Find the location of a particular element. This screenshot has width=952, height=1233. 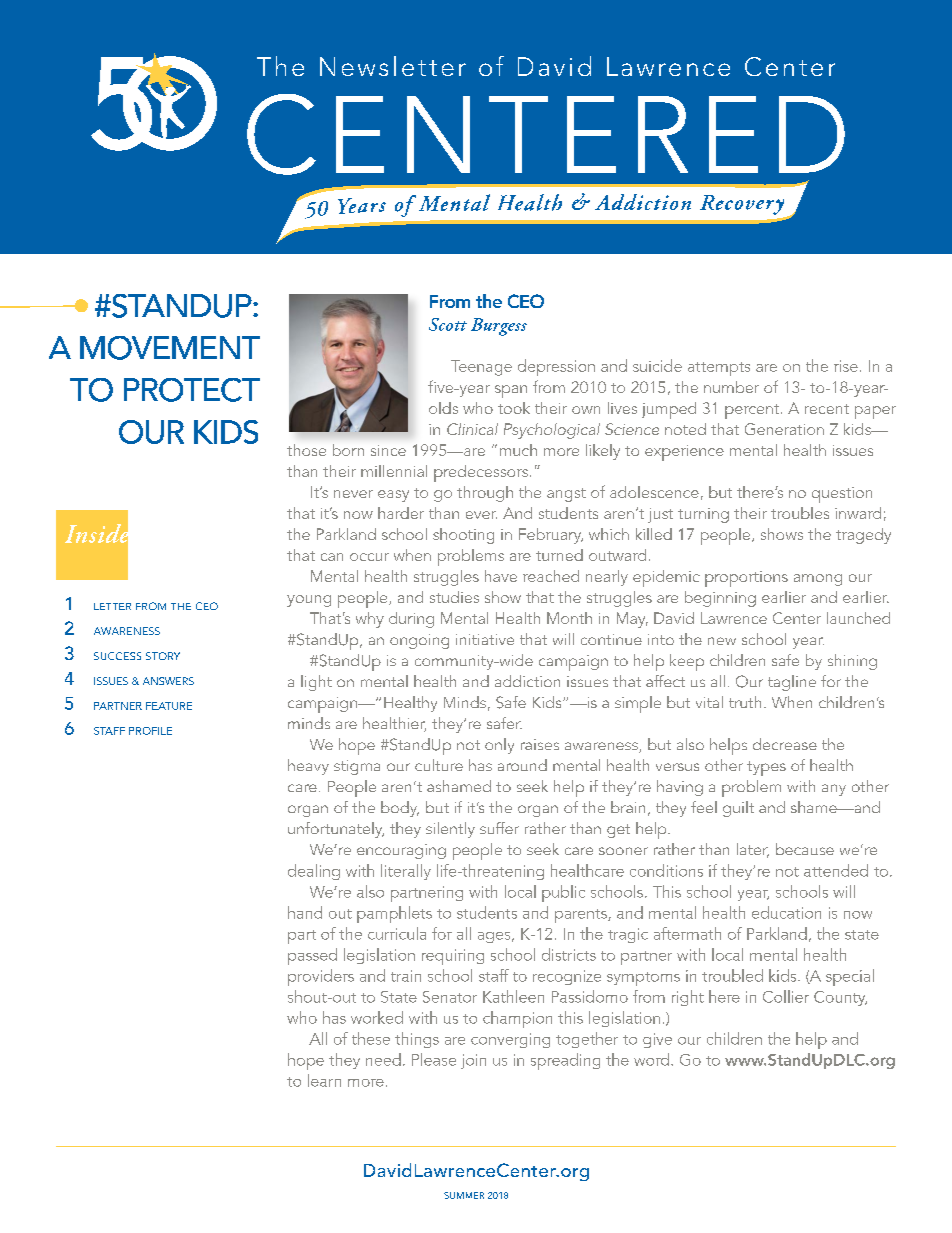

troubled is located at coordinates (732, 975).
